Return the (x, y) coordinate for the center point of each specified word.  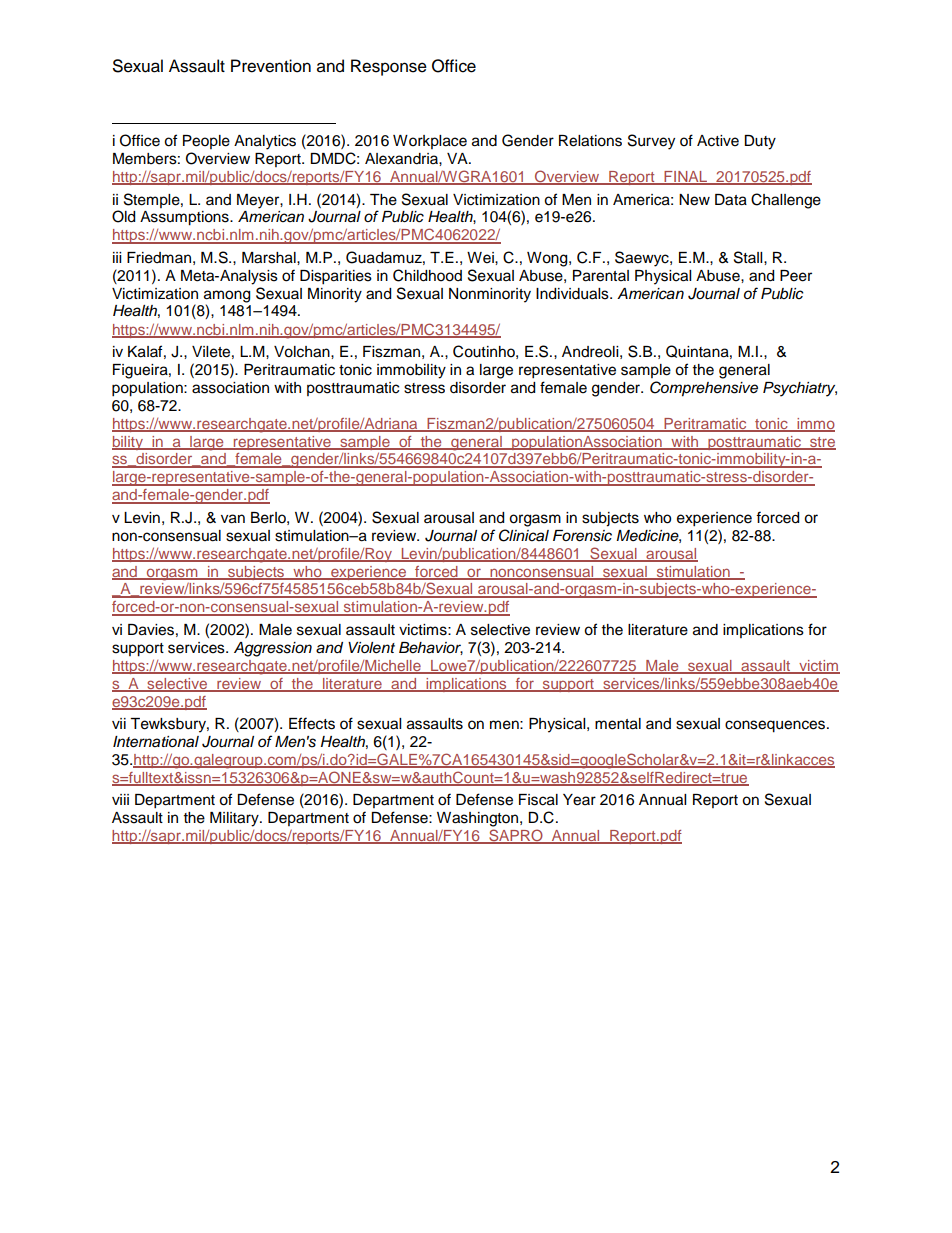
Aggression (273, 649)
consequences (776, 726)
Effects (312, 723)
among (227, 296)
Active (718, 141)
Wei (481, 258)
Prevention (271, 66)
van (233, 519)
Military (235, 819)
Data (731, 200)
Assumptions (185, 218)
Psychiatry (800, 389)
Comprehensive (704, 389)
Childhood (427, 275)
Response (389, 67)
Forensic (582, 536)
